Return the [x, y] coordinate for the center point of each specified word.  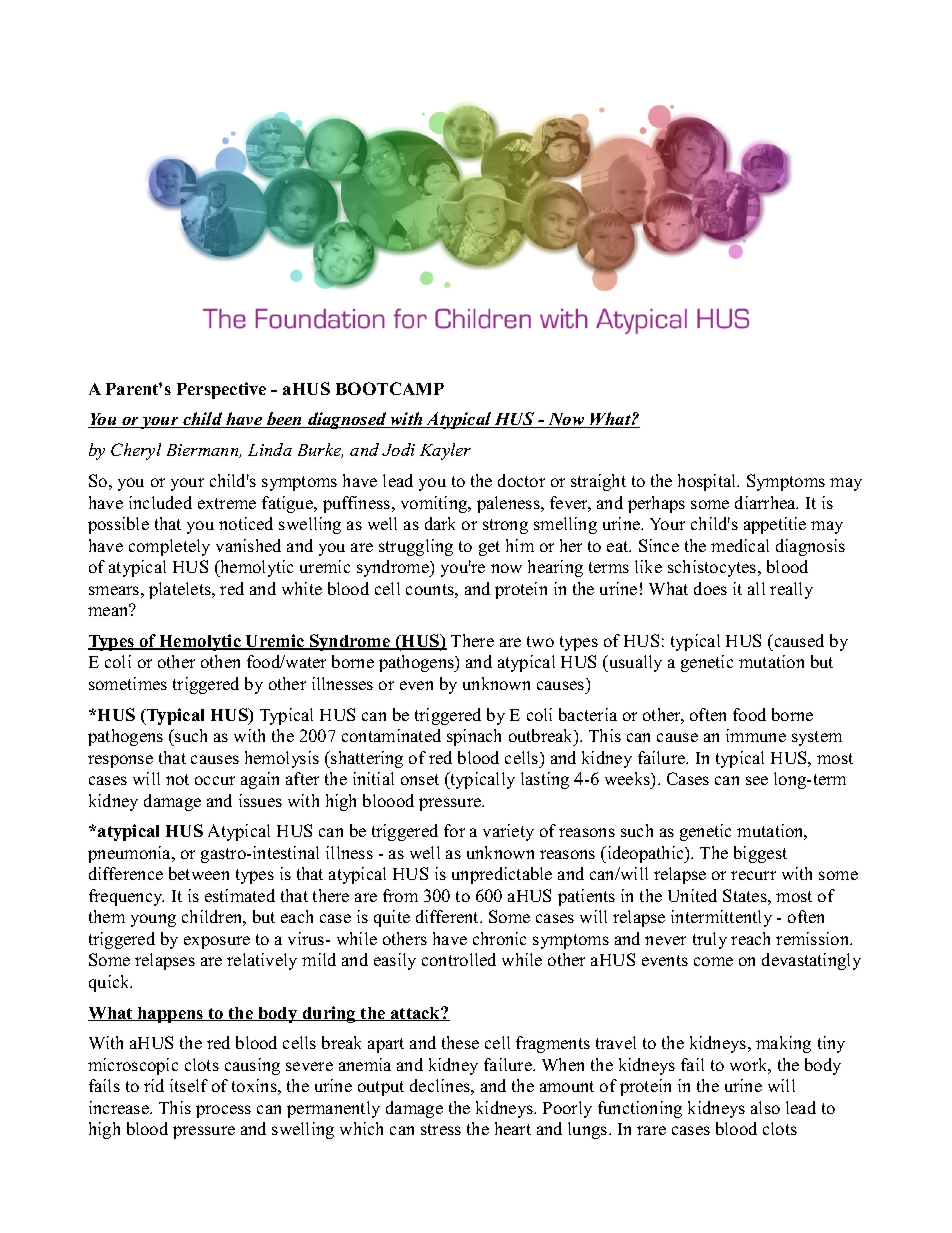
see [757, 780]
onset [420, 779]
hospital [708, 482]
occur [215, 780]
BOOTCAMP [390, 388]
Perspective [221, 390]
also [765, 1107]
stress [441, 1129]
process [223, 1111]
